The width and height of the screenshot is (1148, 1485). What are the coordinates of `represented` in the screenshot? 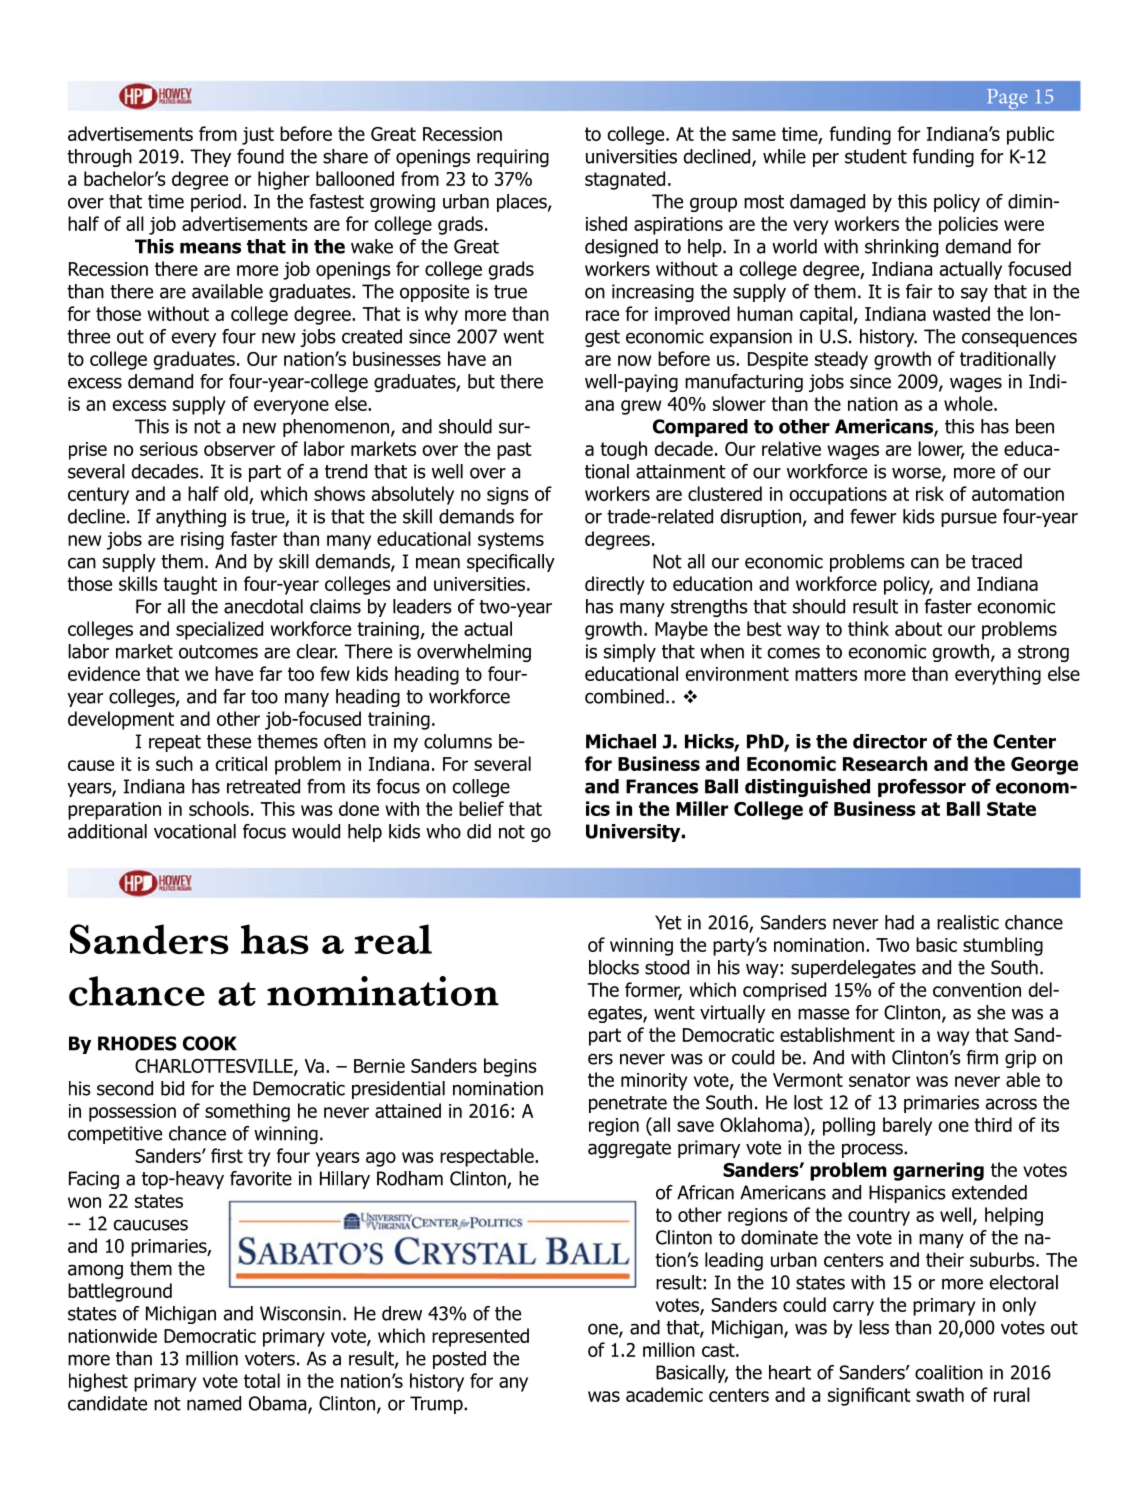 It's located at (480, 1337).
